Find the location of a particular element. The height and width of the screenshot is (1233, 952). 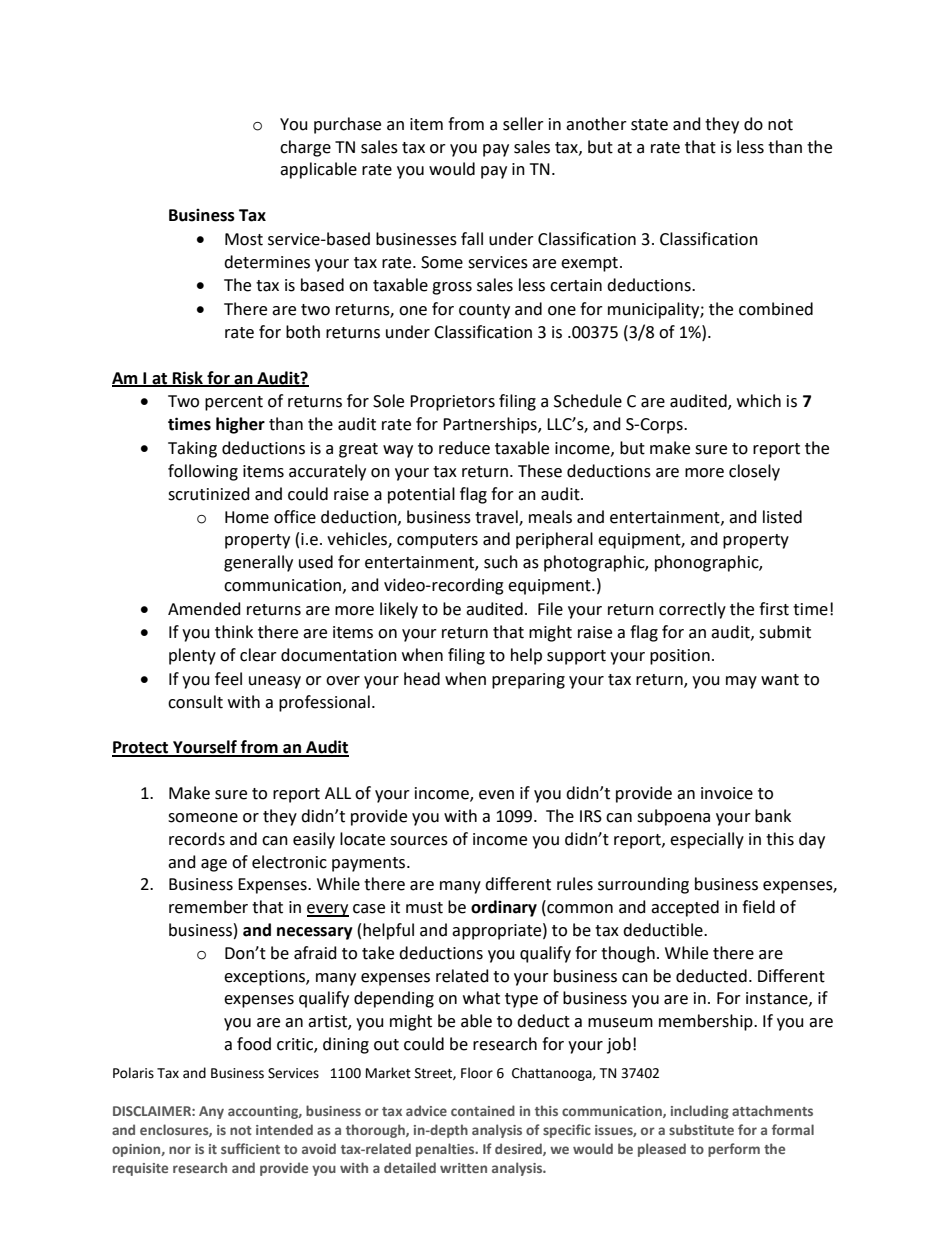

sufficient is located at coordinates (250, 1148).
